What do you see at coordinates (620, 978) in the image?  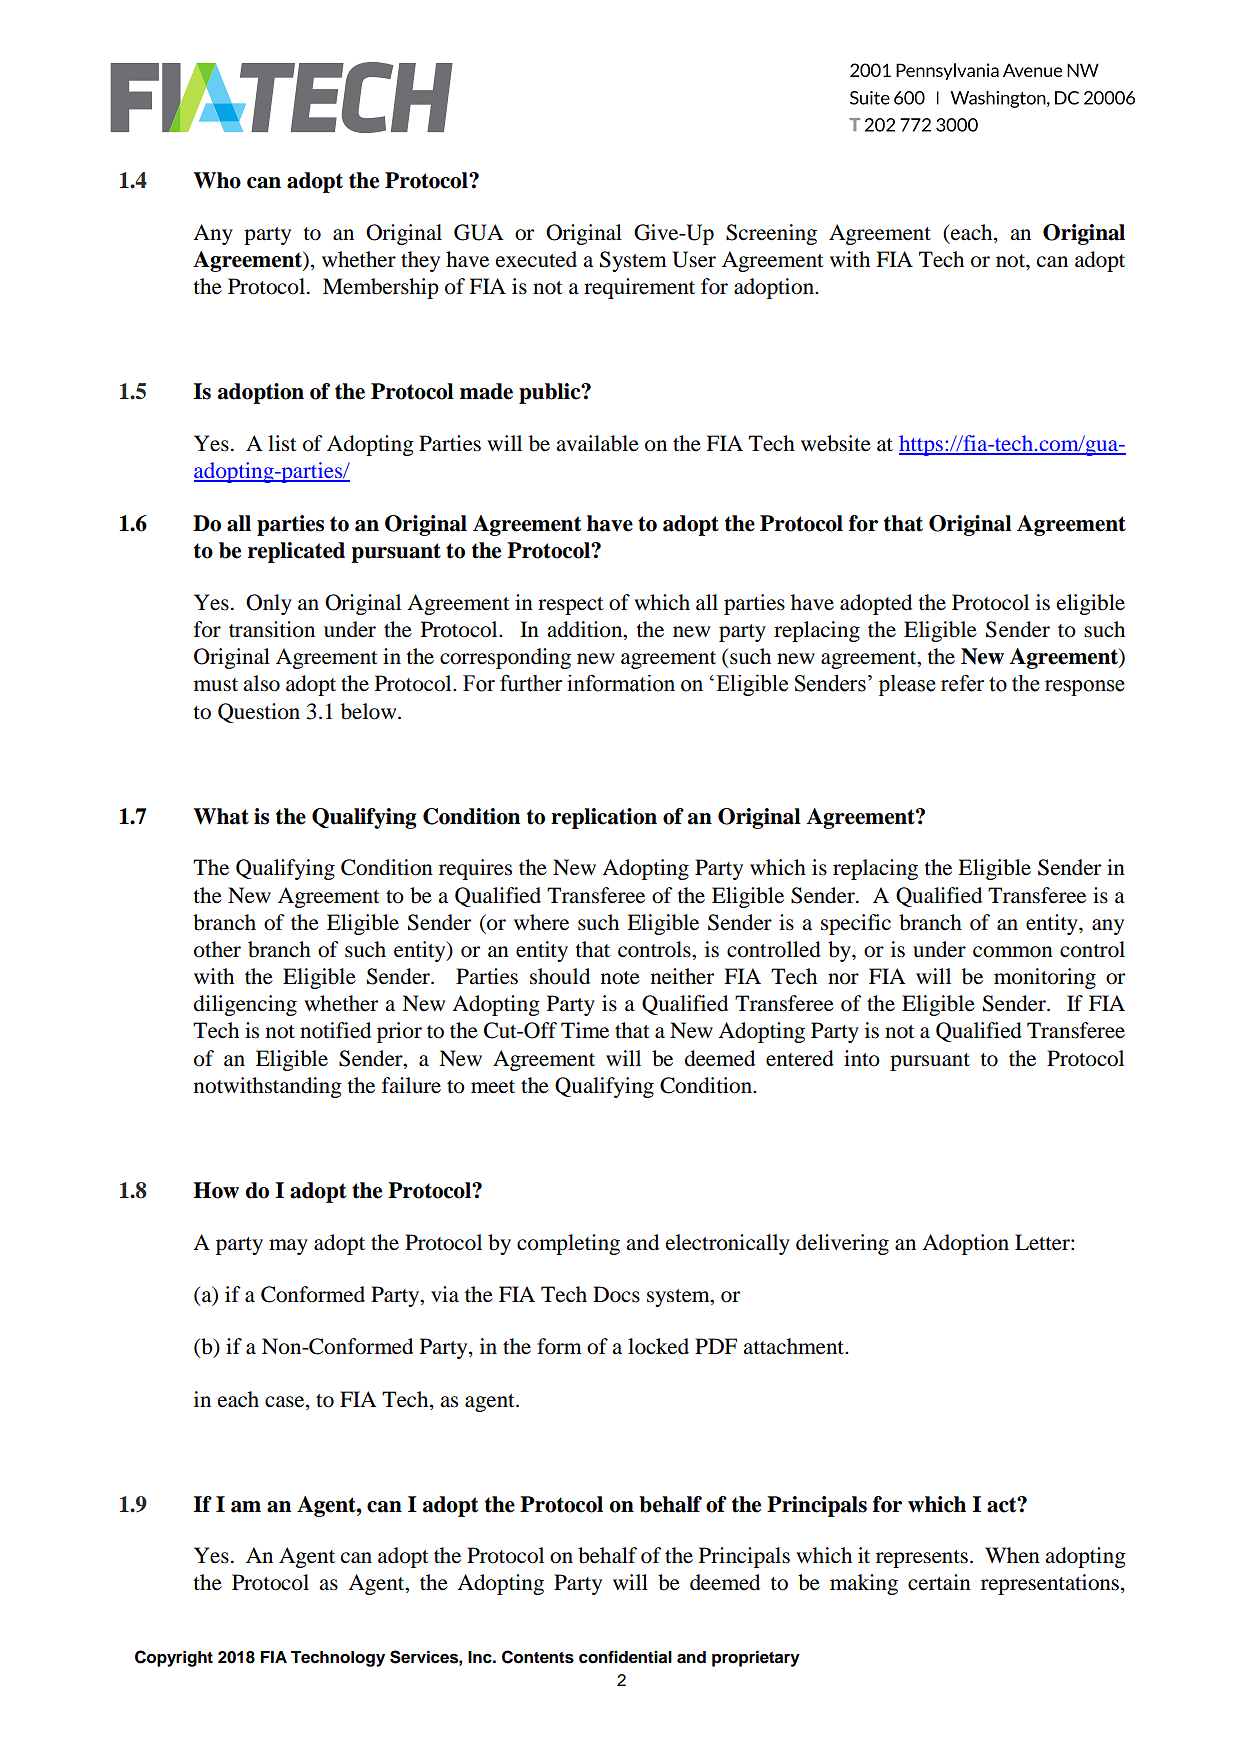 I see `note` at bounding box center [620, 978].
